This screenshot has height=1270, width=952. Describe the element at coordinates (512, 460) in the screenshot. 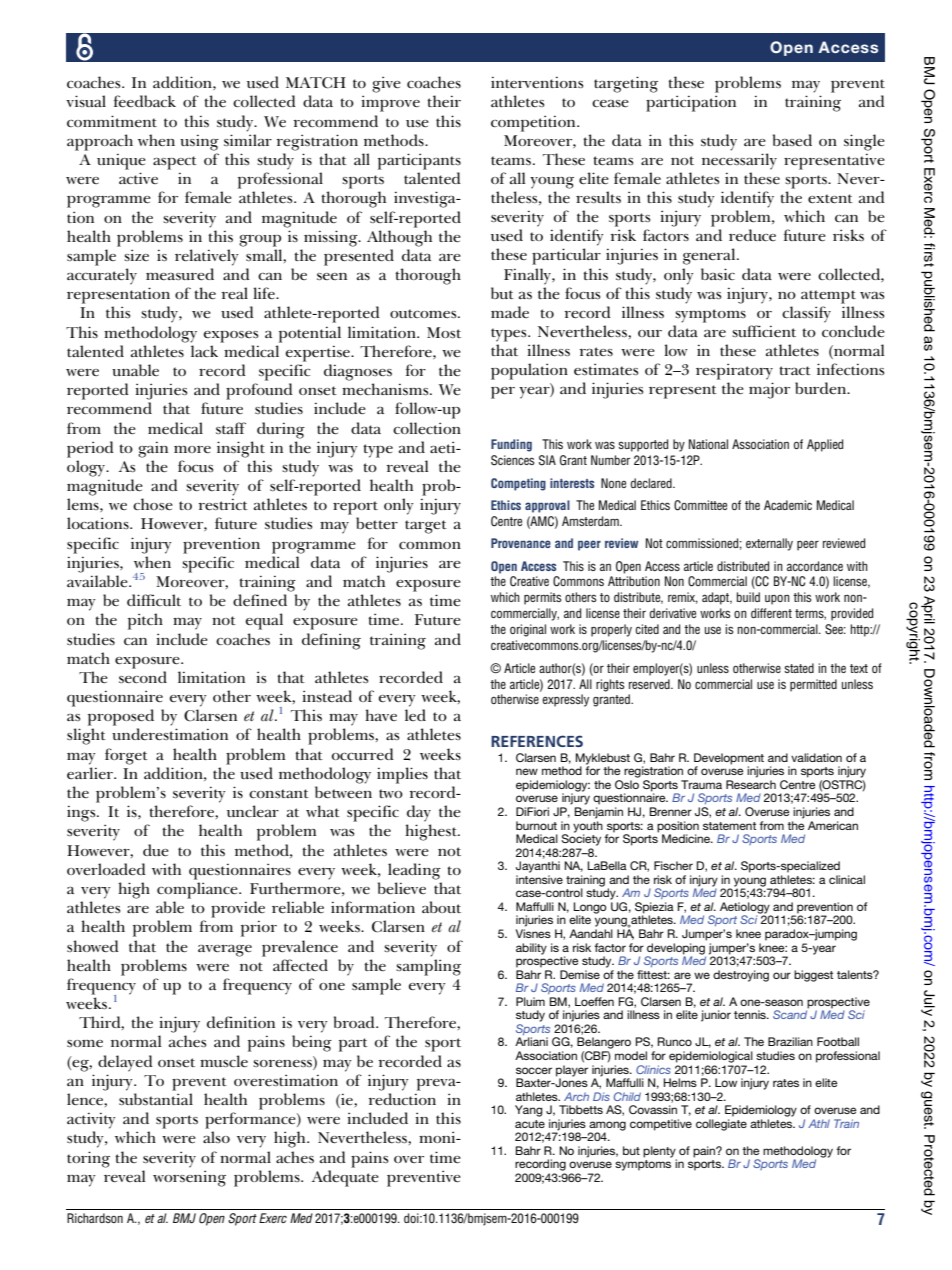

I see `Sciences` at that location.
